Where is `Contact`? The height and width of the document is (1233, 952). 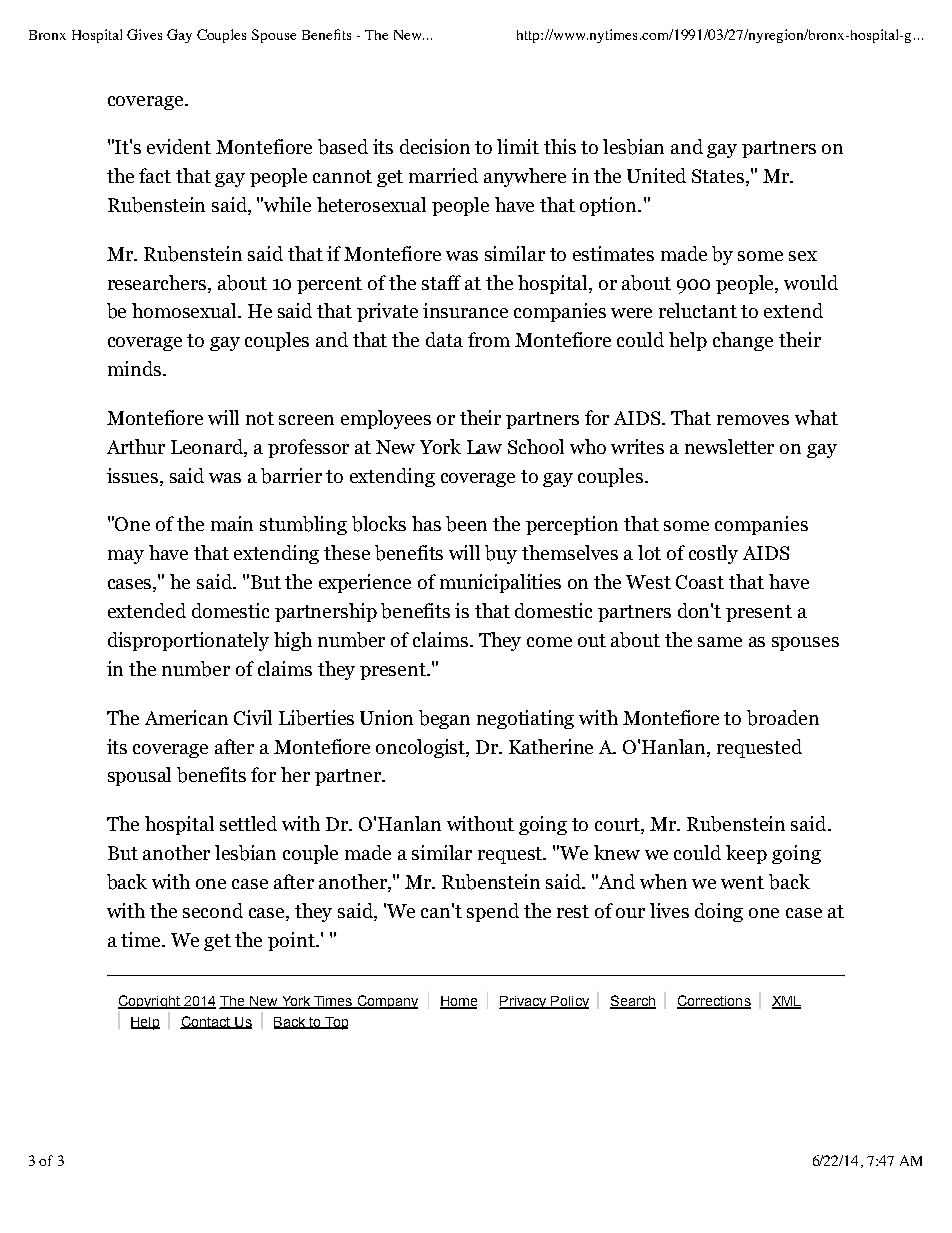 Contact is located at coordinates (206, 1022).
